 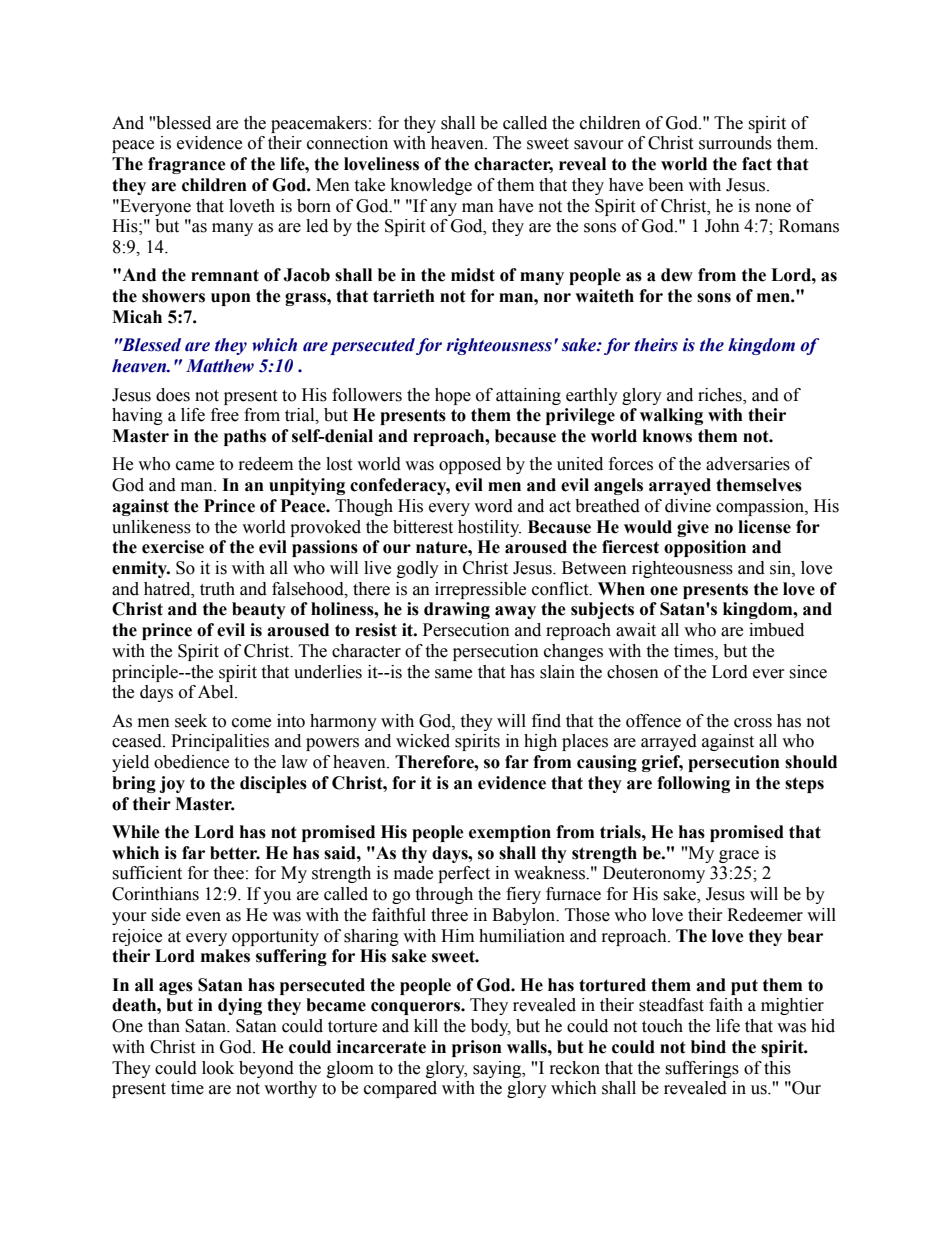 I want to click on adversaries, so click(x=748, y=464).
